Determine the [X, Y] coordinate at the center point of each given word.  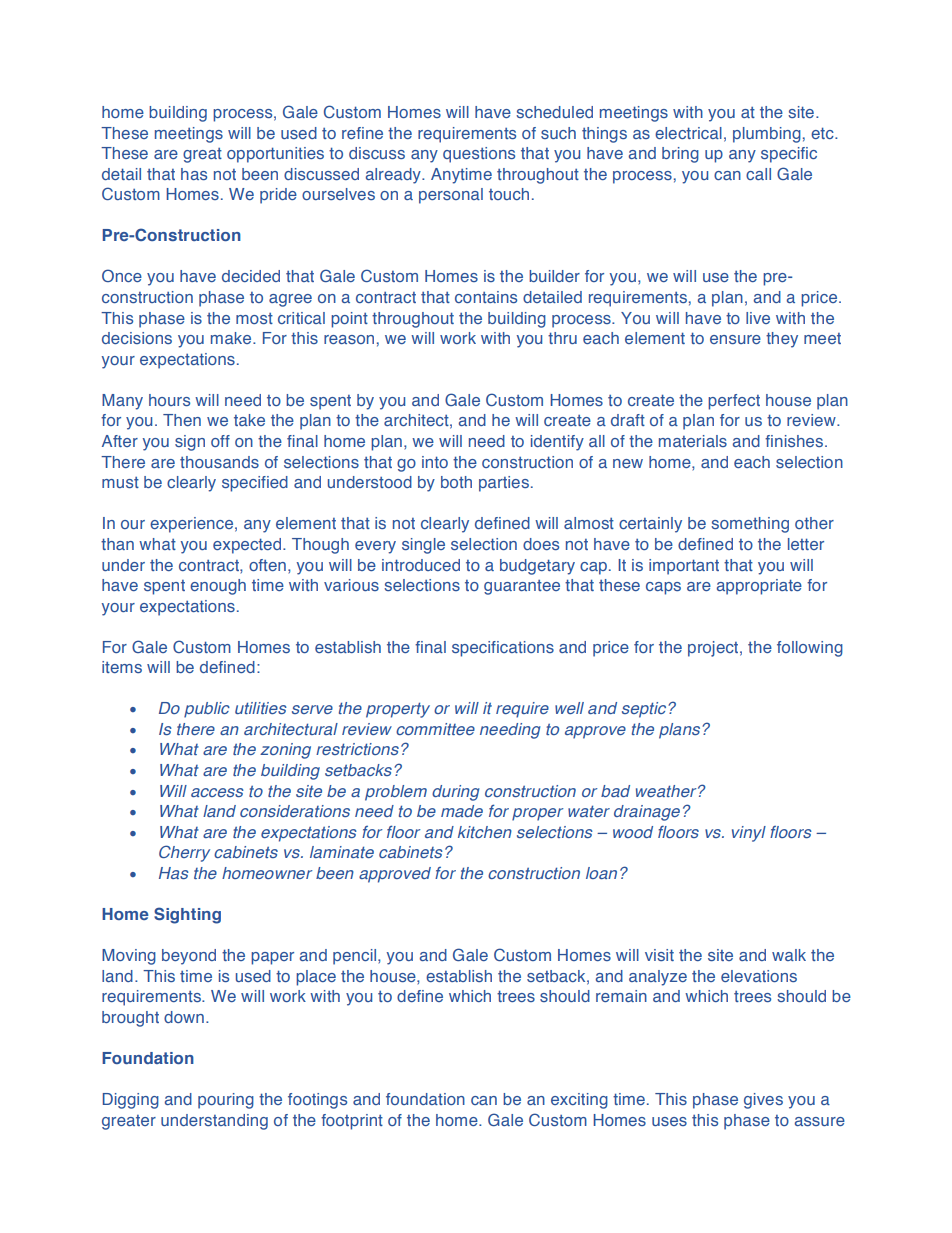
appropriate [759, 587]
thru [562, 338]
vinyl [749, 834]
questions [479, 155]
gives [763, 1101]
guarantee [522, 587]
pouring [226, 1101]
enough [218, 587]
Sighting [187, 915]
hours [169, 400]
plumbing [767, 135]
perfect [734, 402]
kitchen [485, 832]
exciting [579, 1101]
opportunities [275, 155]
